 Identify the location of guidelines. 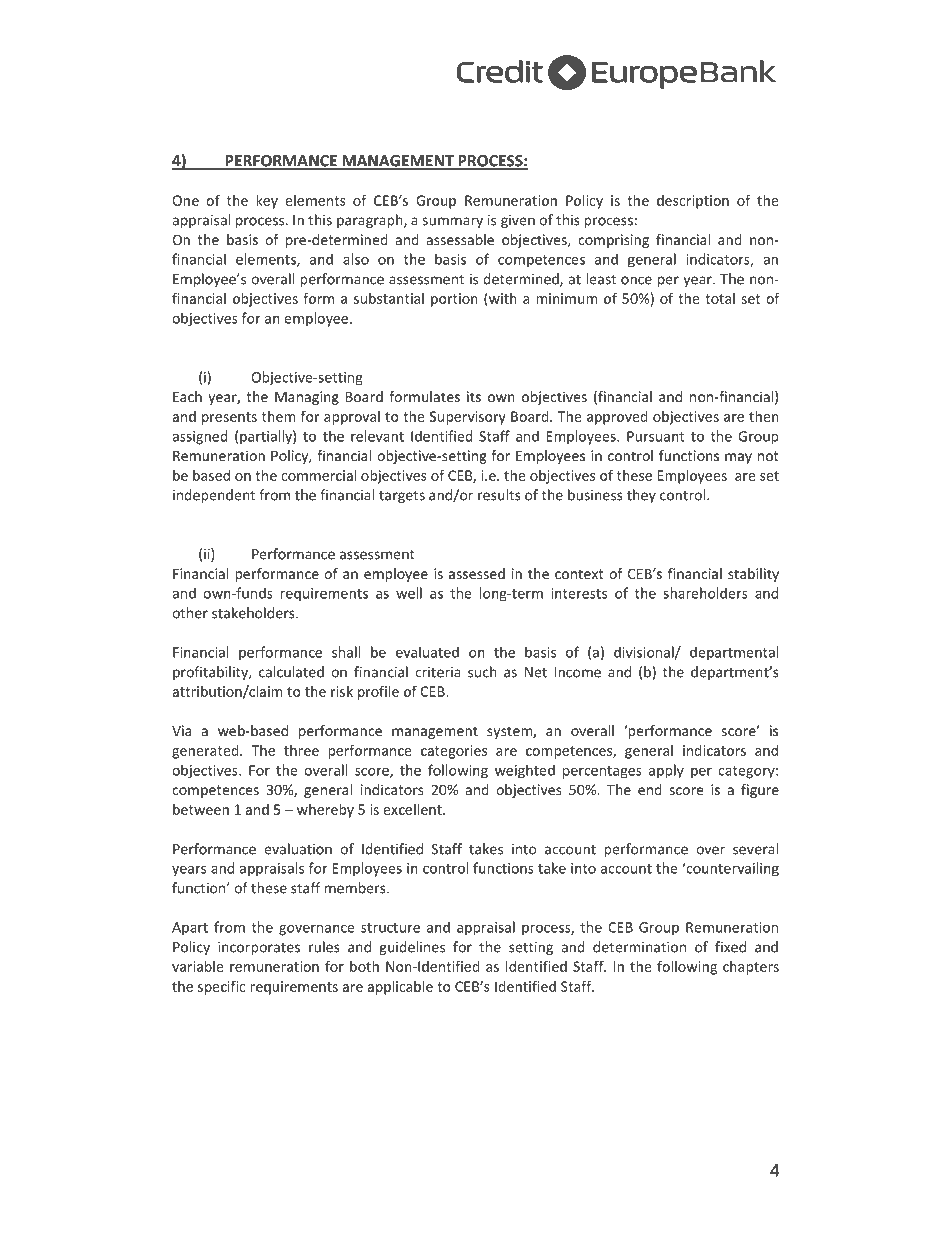
(412, 948).
